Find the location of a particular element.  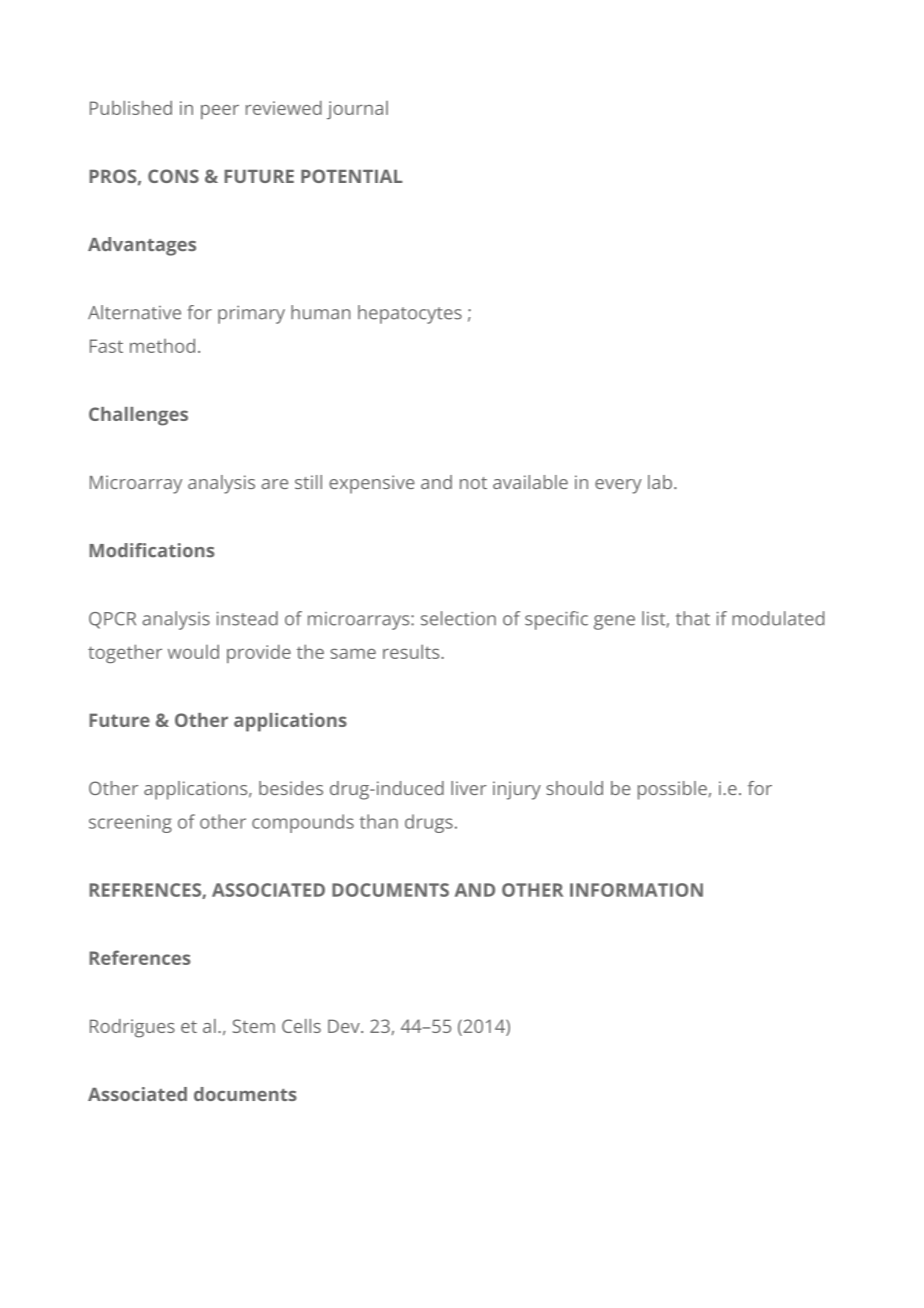

journal is located at coordinates (357, 110).
